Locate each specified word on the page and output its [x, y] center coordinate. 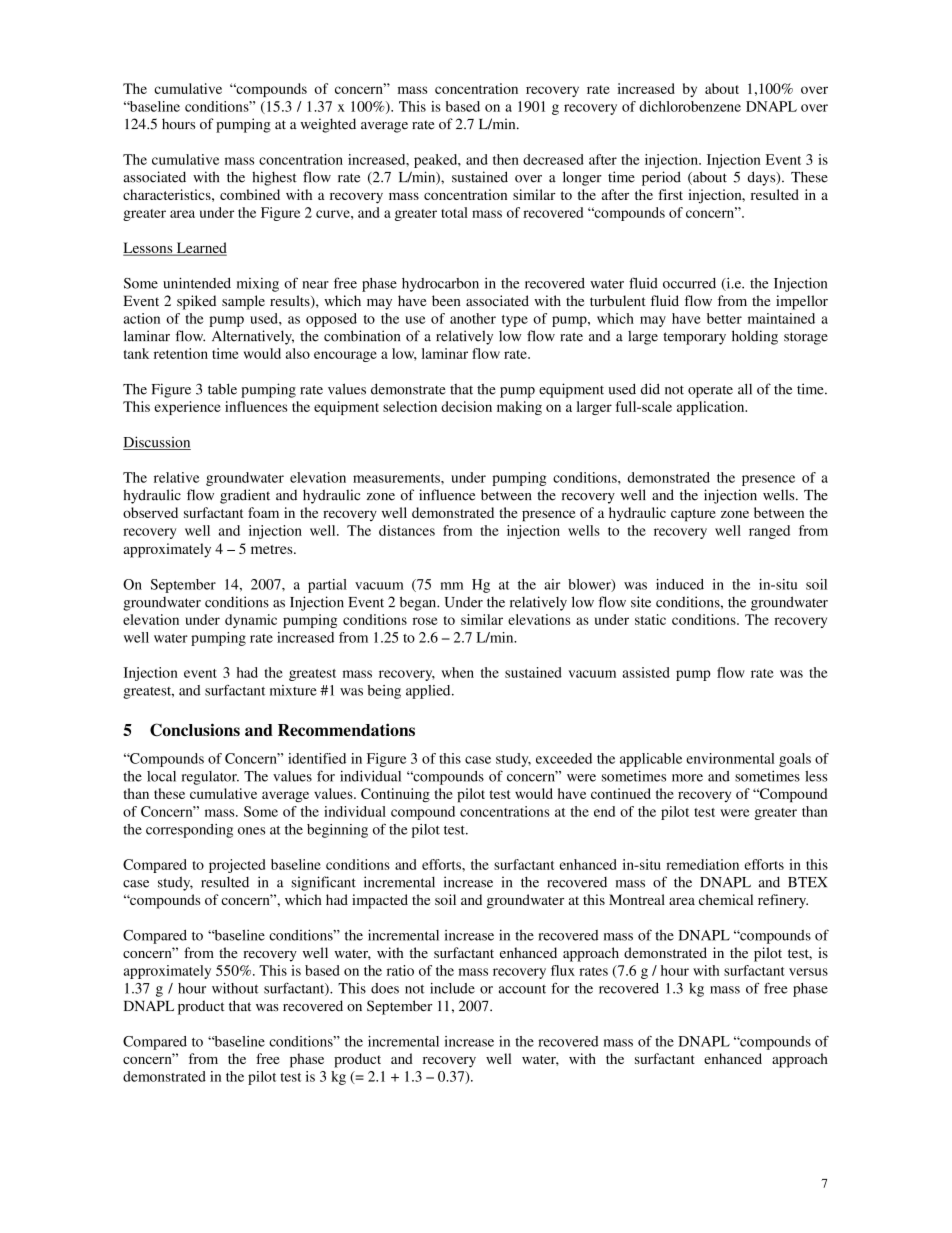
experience [187, 408]
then [506, 159]
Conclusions [195, 730]
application [712, 408]
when [458, 672]
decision [466, 406]
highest [274, 178]
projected [237, 866]
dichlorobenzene [690, 106]
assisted [646, 672]
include [452, 988]
